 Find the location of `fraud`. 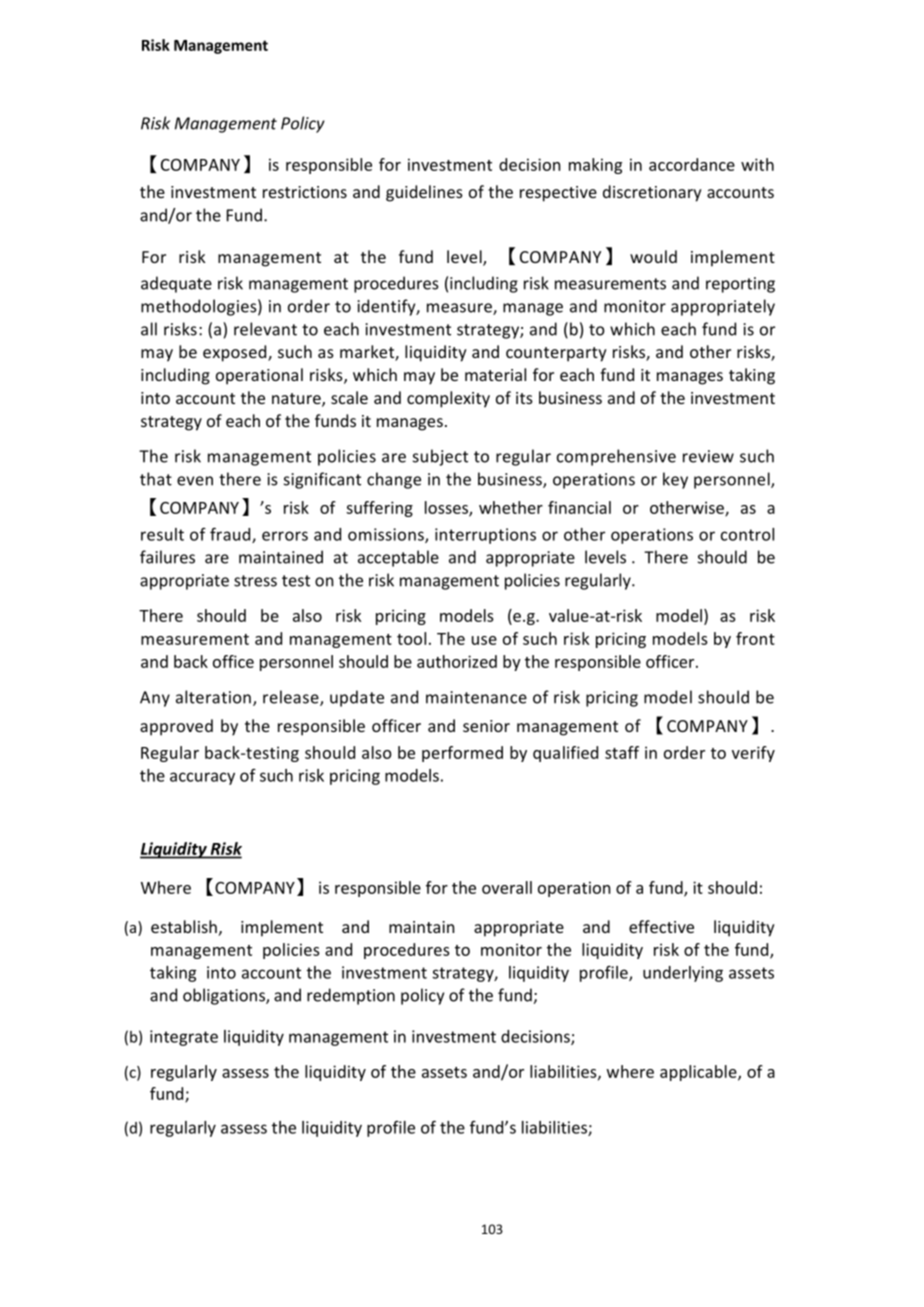

fraud is located at coordinates (231, 535).
